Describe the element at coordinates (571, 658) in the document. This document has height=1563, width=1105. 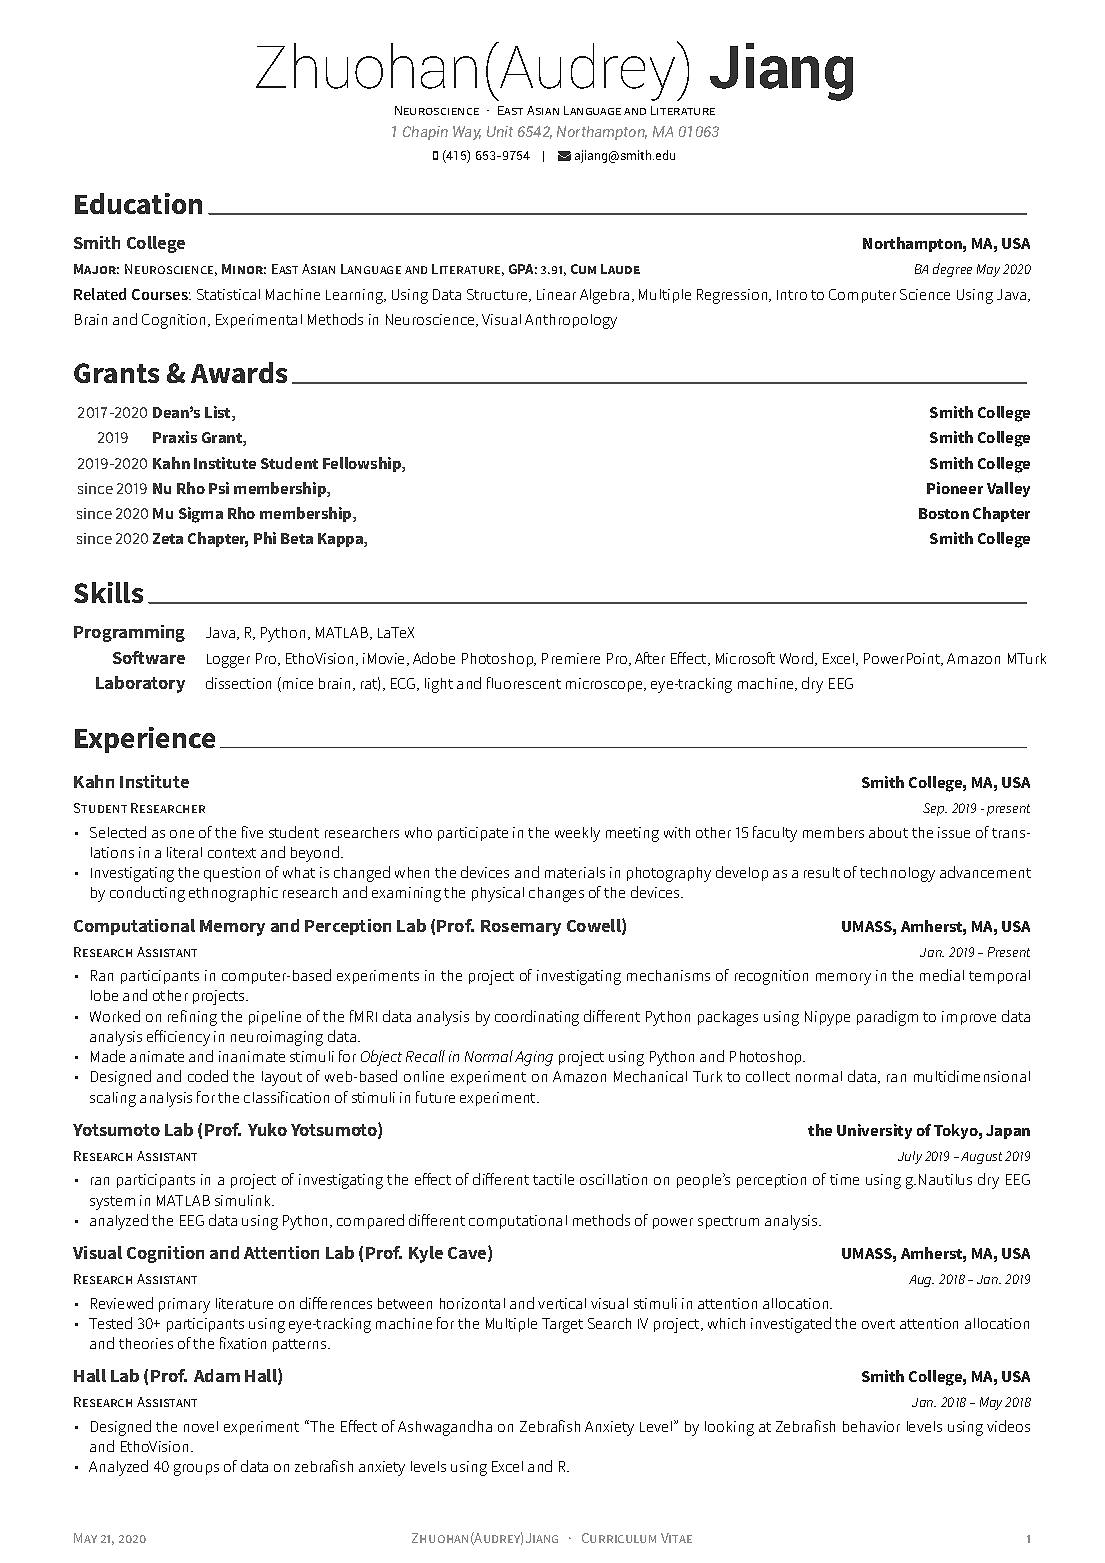
I see `Premiere` at that location.
